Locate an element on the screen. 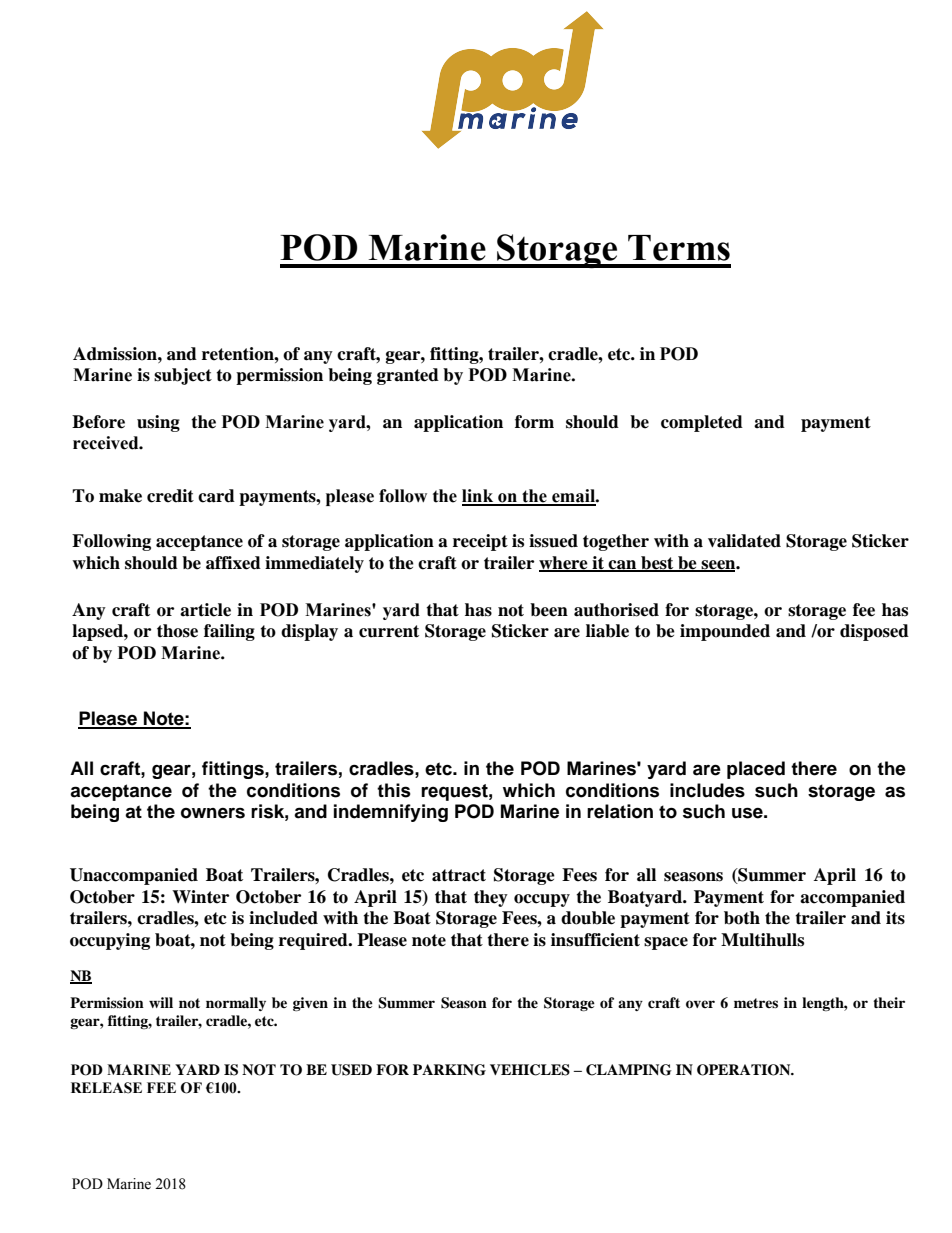 This screenshot has width=952, height=1233. RELEASE is located at coordinates (106, 1088).
